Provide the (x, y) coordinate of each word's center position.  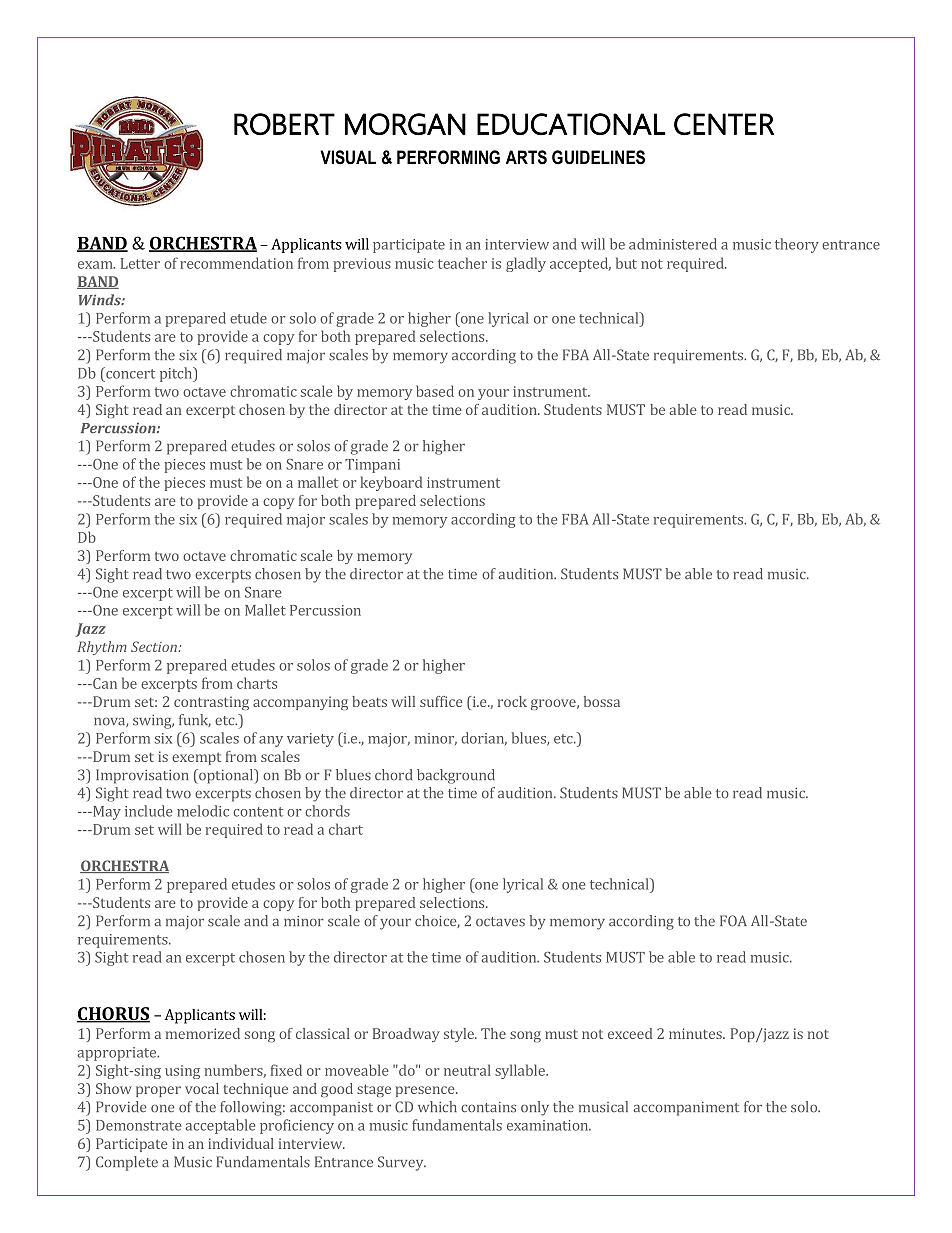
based (435, 391)
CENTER (724, 124)
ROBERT (284, 124)
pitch (177, 374)
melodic (203, 811)
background (456, 776)
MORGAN (405, 124)
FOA (733, 921)
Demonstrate (138, 1125)
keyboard (391, 483)
